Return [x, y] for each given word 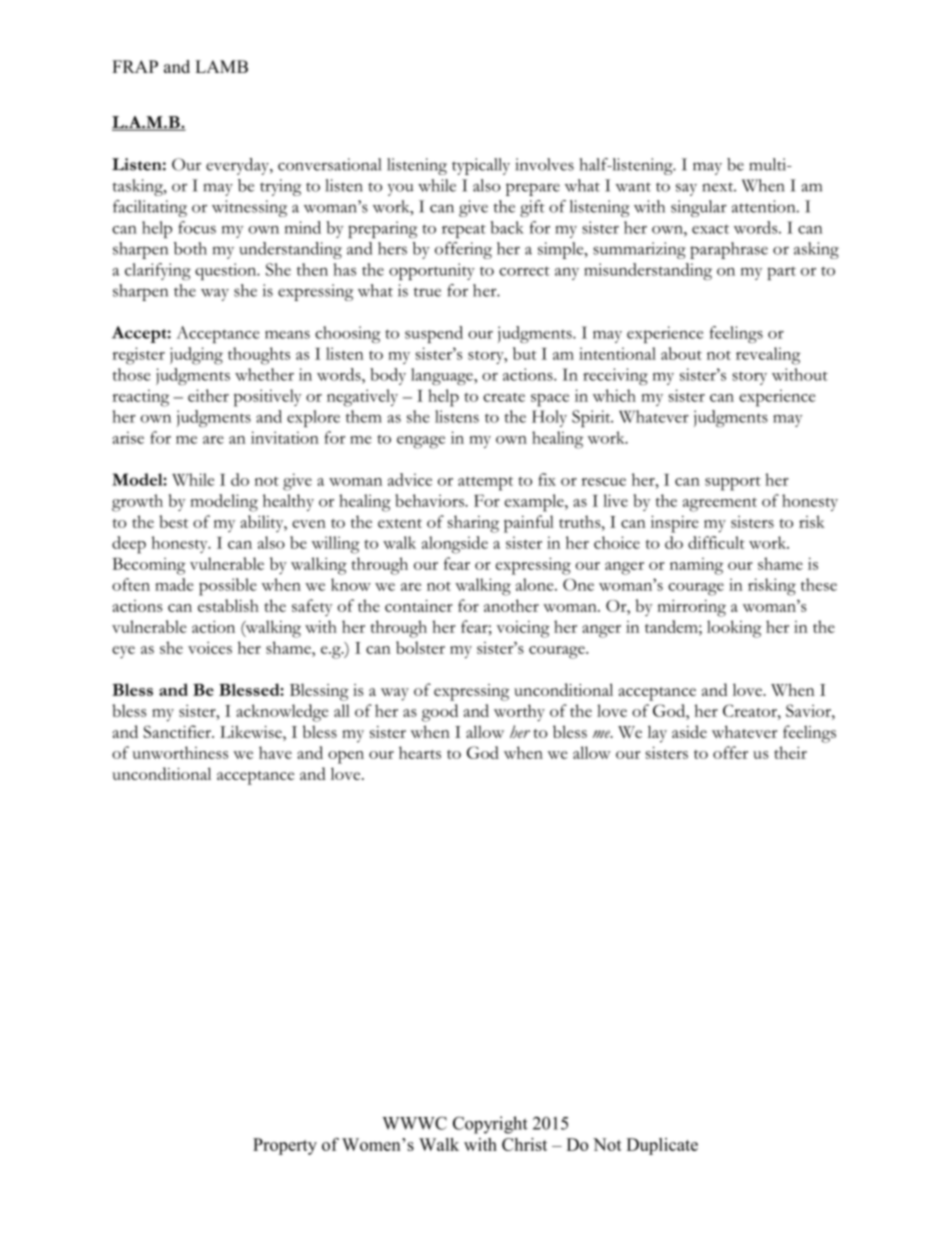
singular [699, 208]
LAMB [221, 66]
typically [481, 166]
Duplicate [662, 1146]
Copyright [490, 1125]
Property [285, 1146]
